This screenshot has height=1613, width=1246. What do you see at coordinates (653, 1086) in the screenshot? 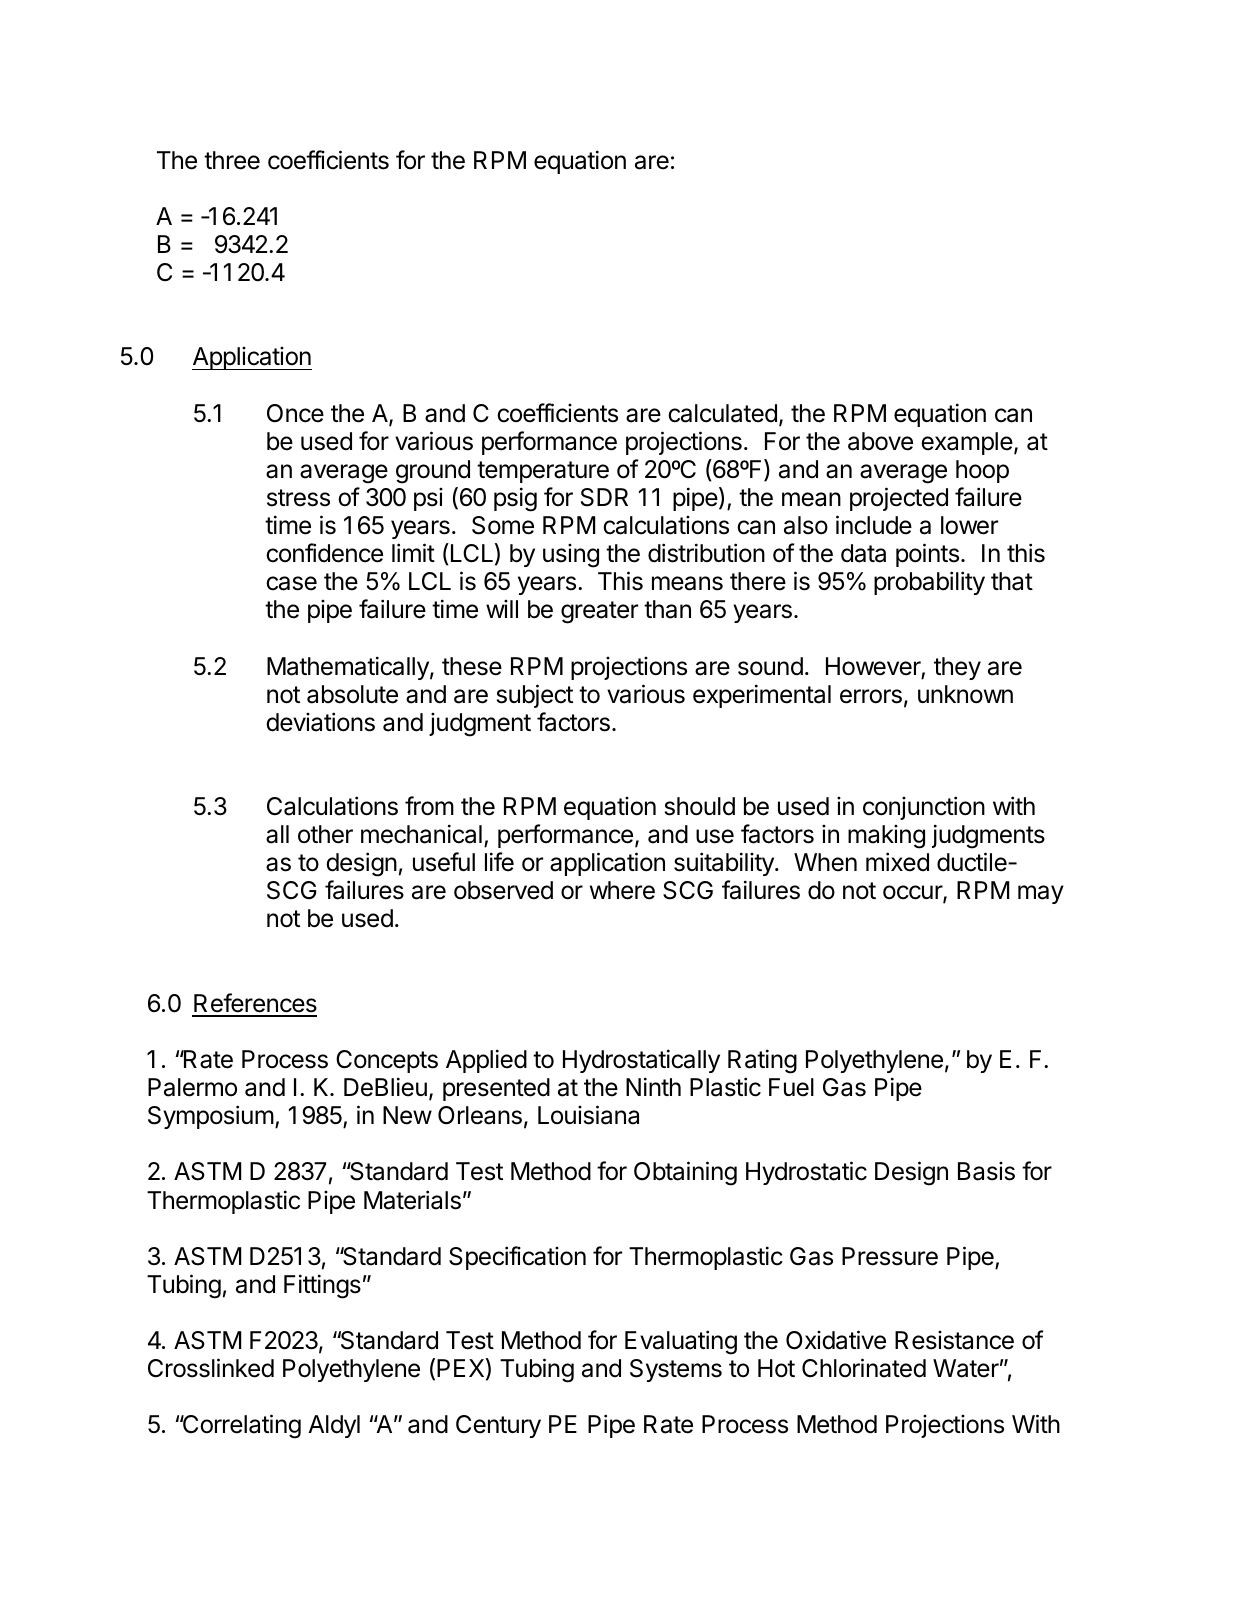
I see `Ninth` at bounding box center [653, 1086].
